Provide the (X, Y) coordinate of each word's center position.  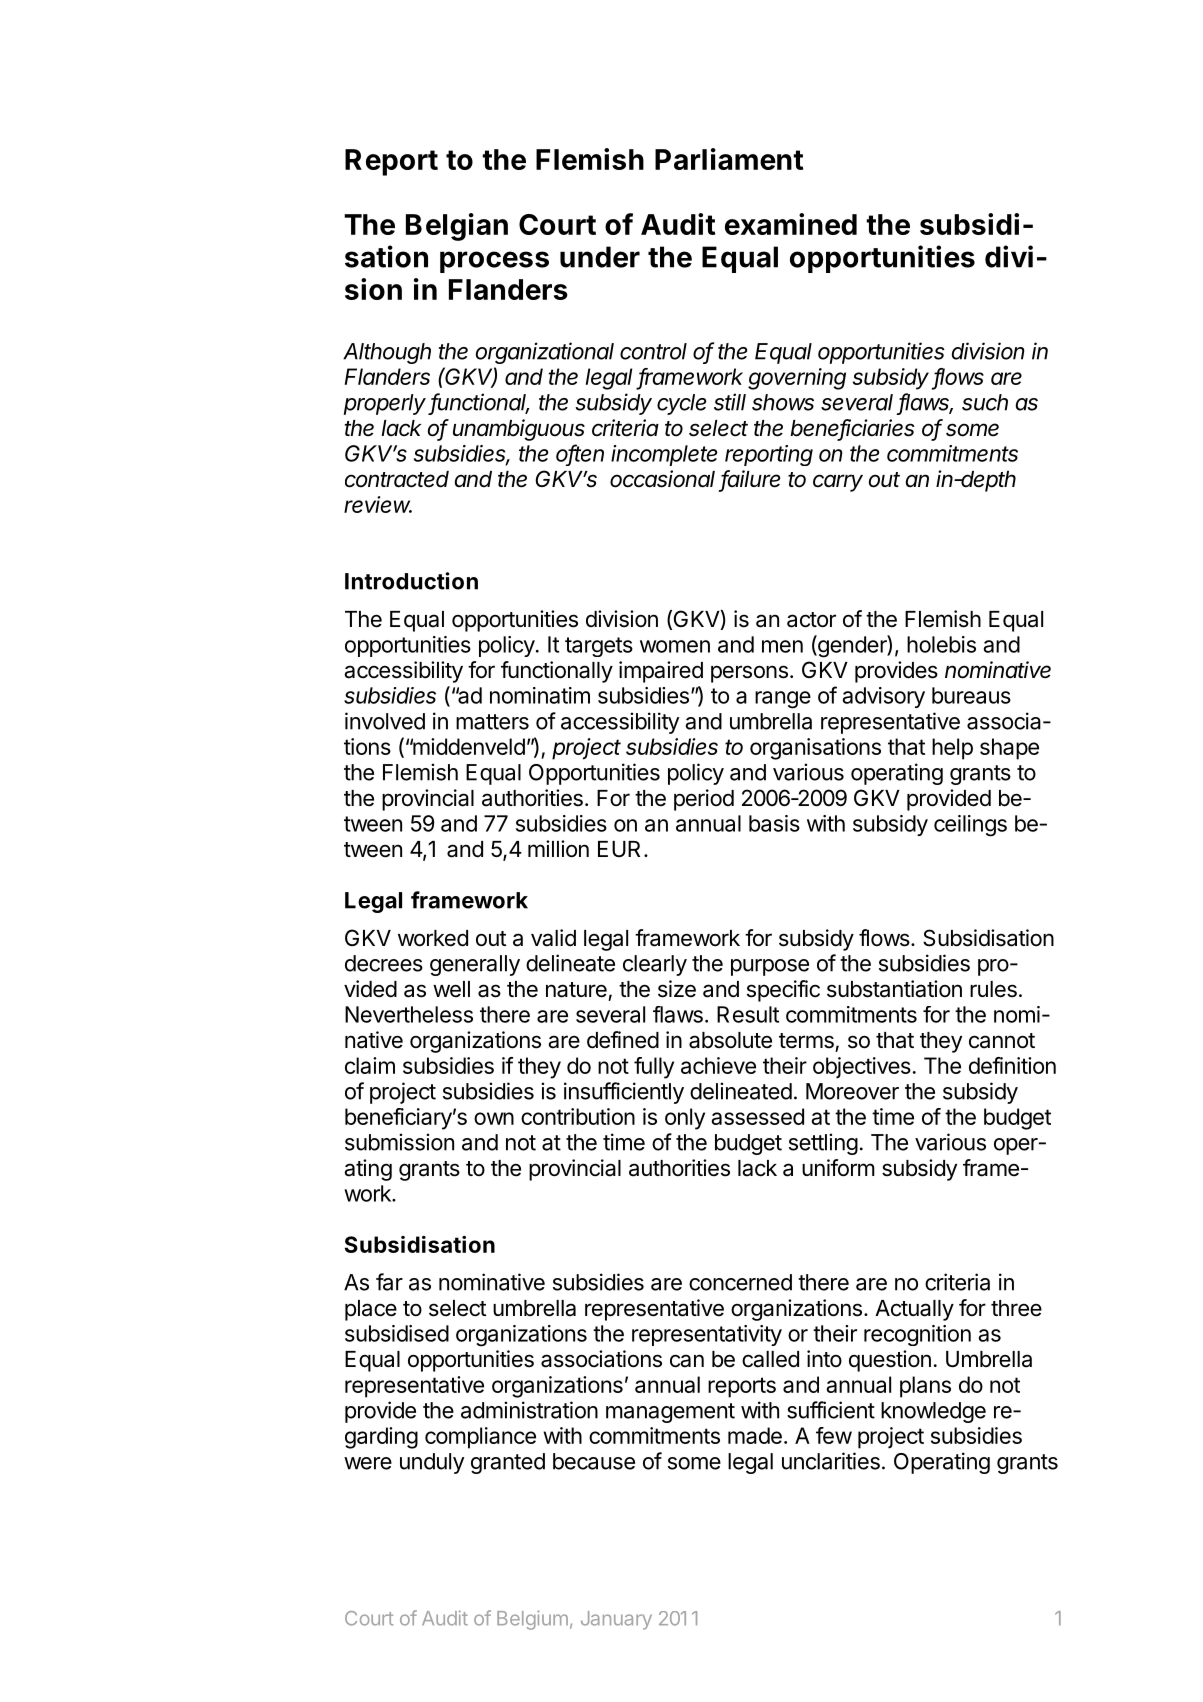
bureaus (971, 695)
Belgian (457, 227)
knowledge (933, 1412)
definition (1012, 1065)
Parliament (729, 159)
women (675, 646)
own (494, 1118)
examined (791, 224)
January (616, 1620)
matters (492, 722)
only (685, 1119)
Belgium (532, 1620)
